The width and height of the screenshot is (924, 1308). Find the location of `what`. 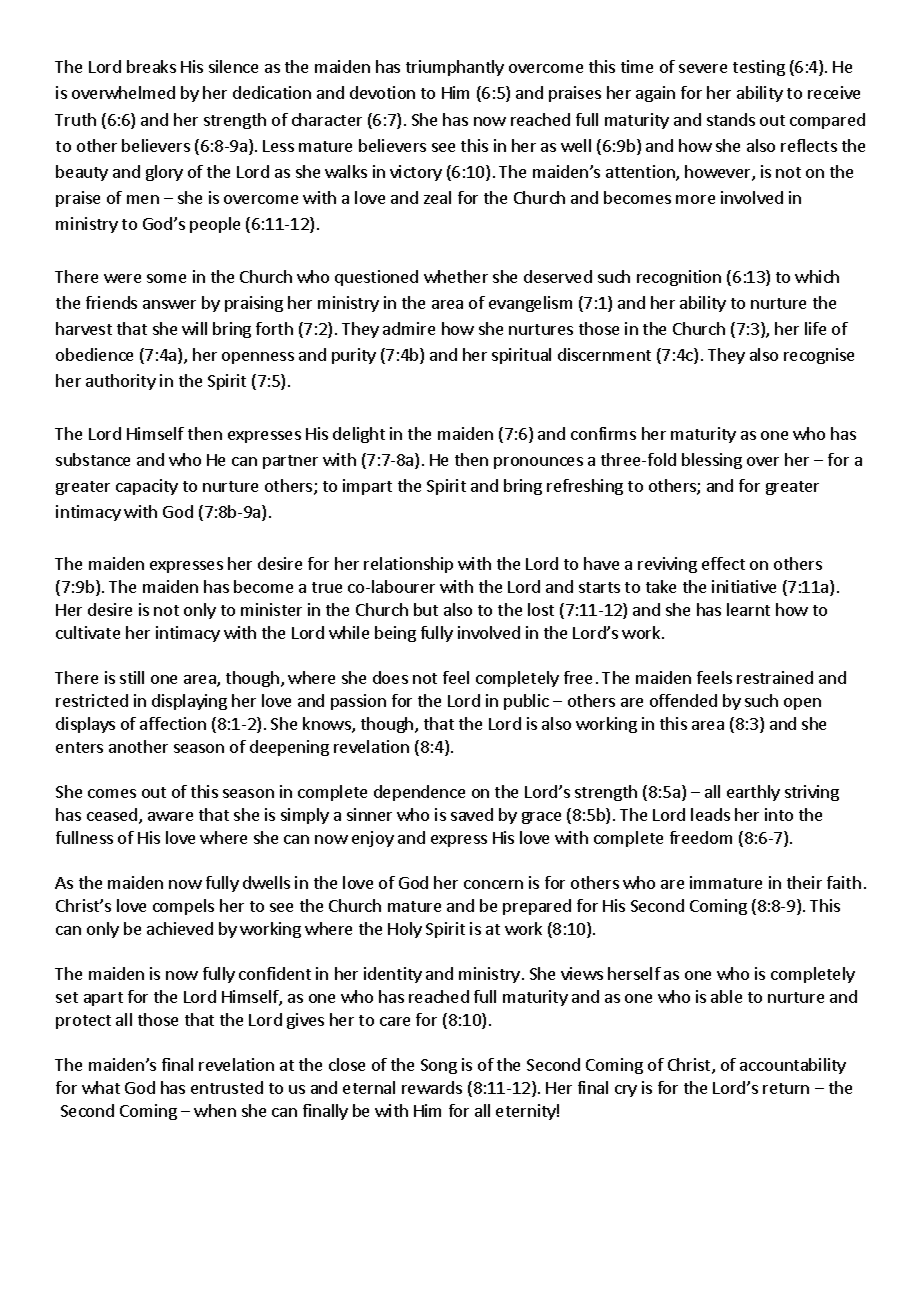

what is located at coordinates (101, 1087).
